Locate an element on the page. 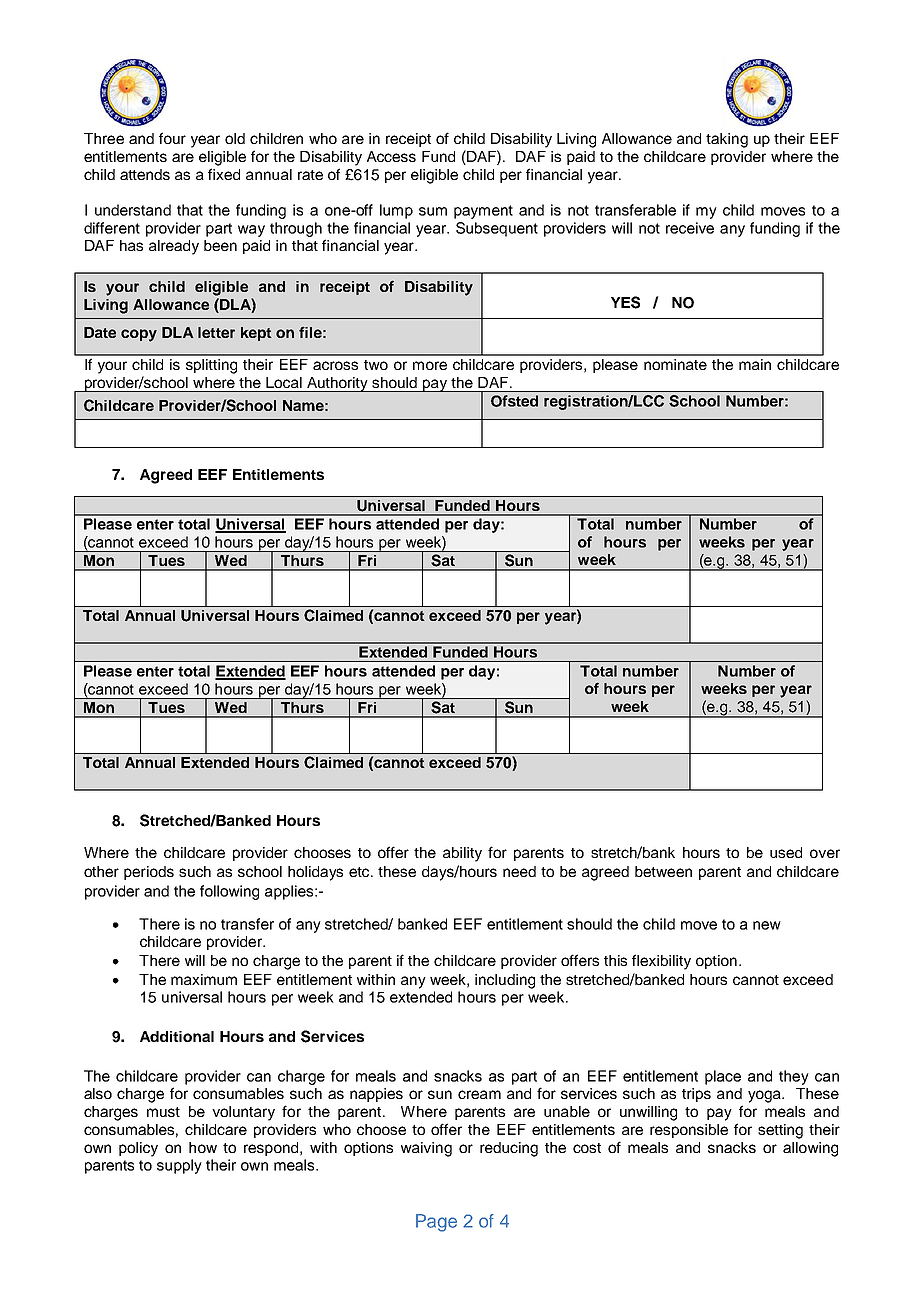 The image size is (924, 1308). Page is located at coordinates (436, 1223).
